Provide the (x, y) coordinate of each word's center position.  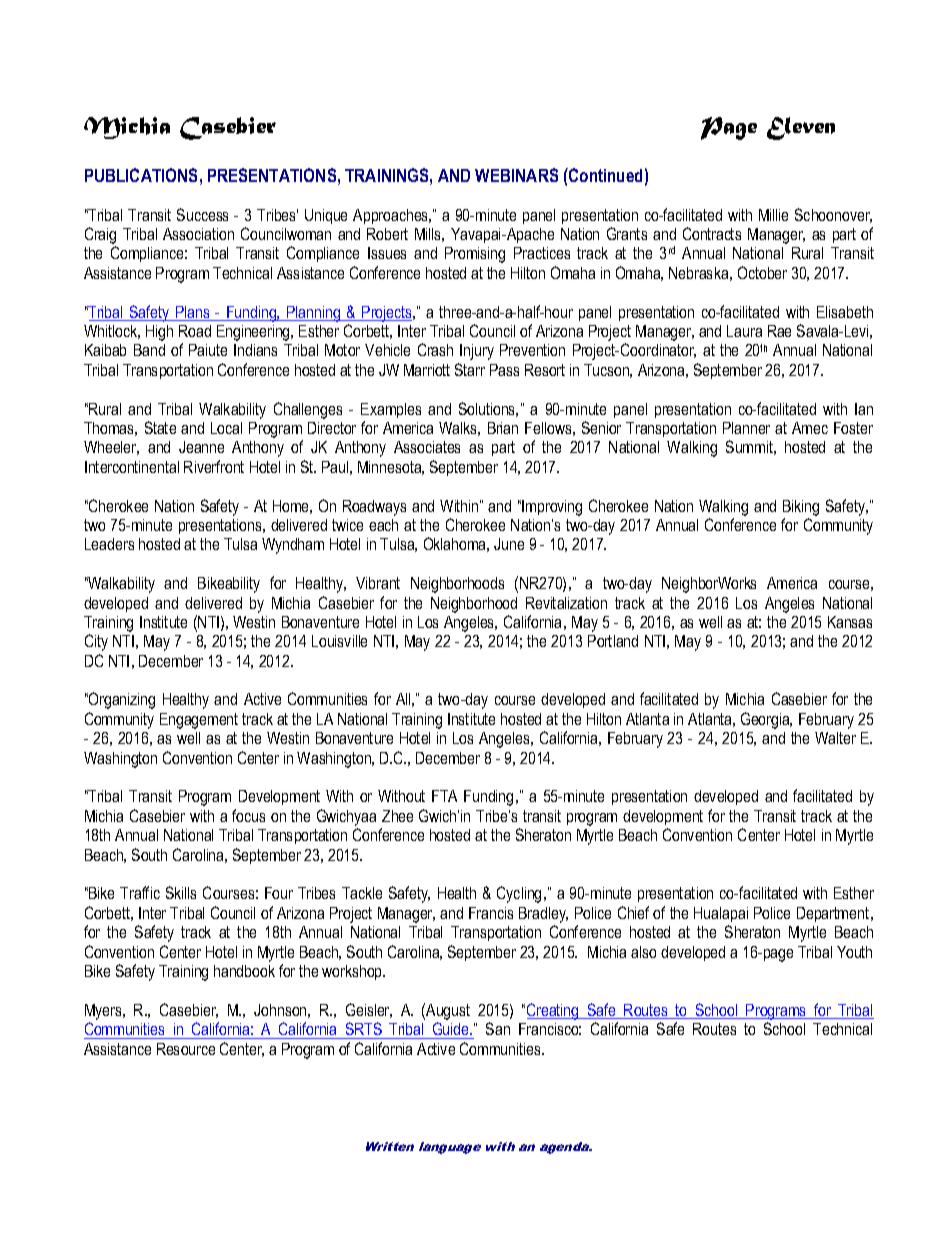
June (509, 544)
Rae (779, 331)
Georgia (766, 720)
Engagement (199, 721)
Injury (477, 352)
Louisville (339, 641)
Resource (186, 1049)
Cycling (519, 894)
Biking (801, 508)
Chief (633, 912)
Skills (181, 892)
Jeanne (201, 447)
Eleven (801, 128)
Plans (193, 313)
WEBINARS (516, 175)
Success (202, 214)
